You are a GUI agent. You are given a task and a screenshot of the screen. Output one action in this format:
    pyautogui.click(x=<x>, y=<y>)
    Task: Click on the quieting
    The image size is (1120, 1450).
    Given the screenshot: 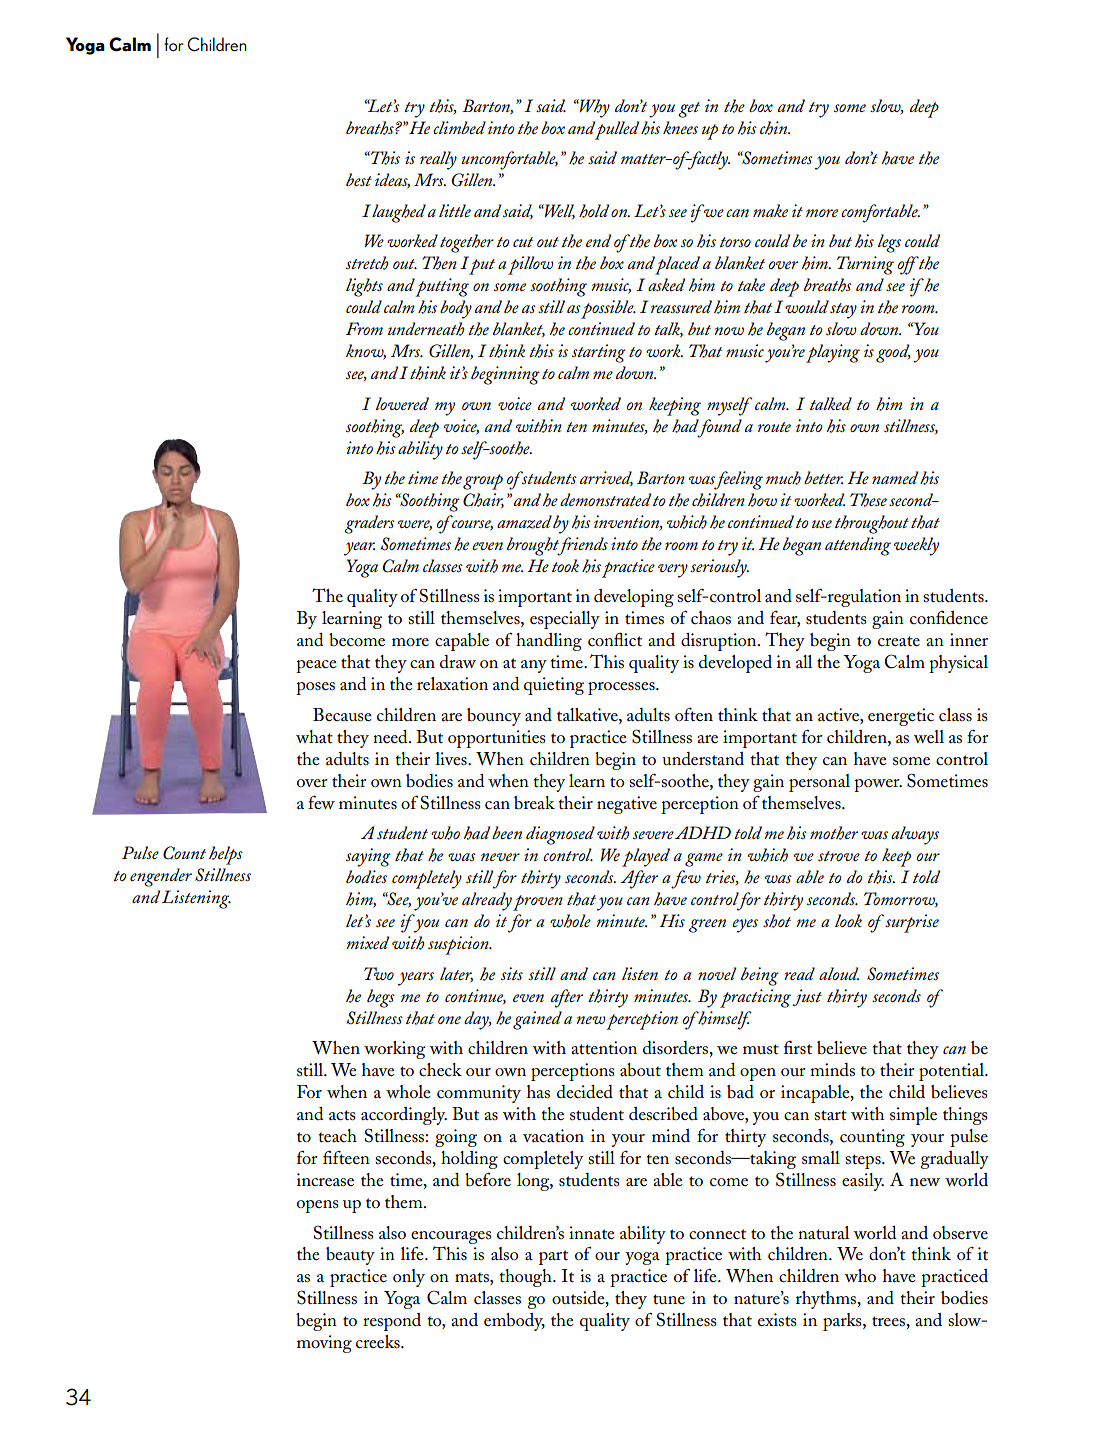 What is the action you would take?
    pyautogui.click(x=554, y=686)
